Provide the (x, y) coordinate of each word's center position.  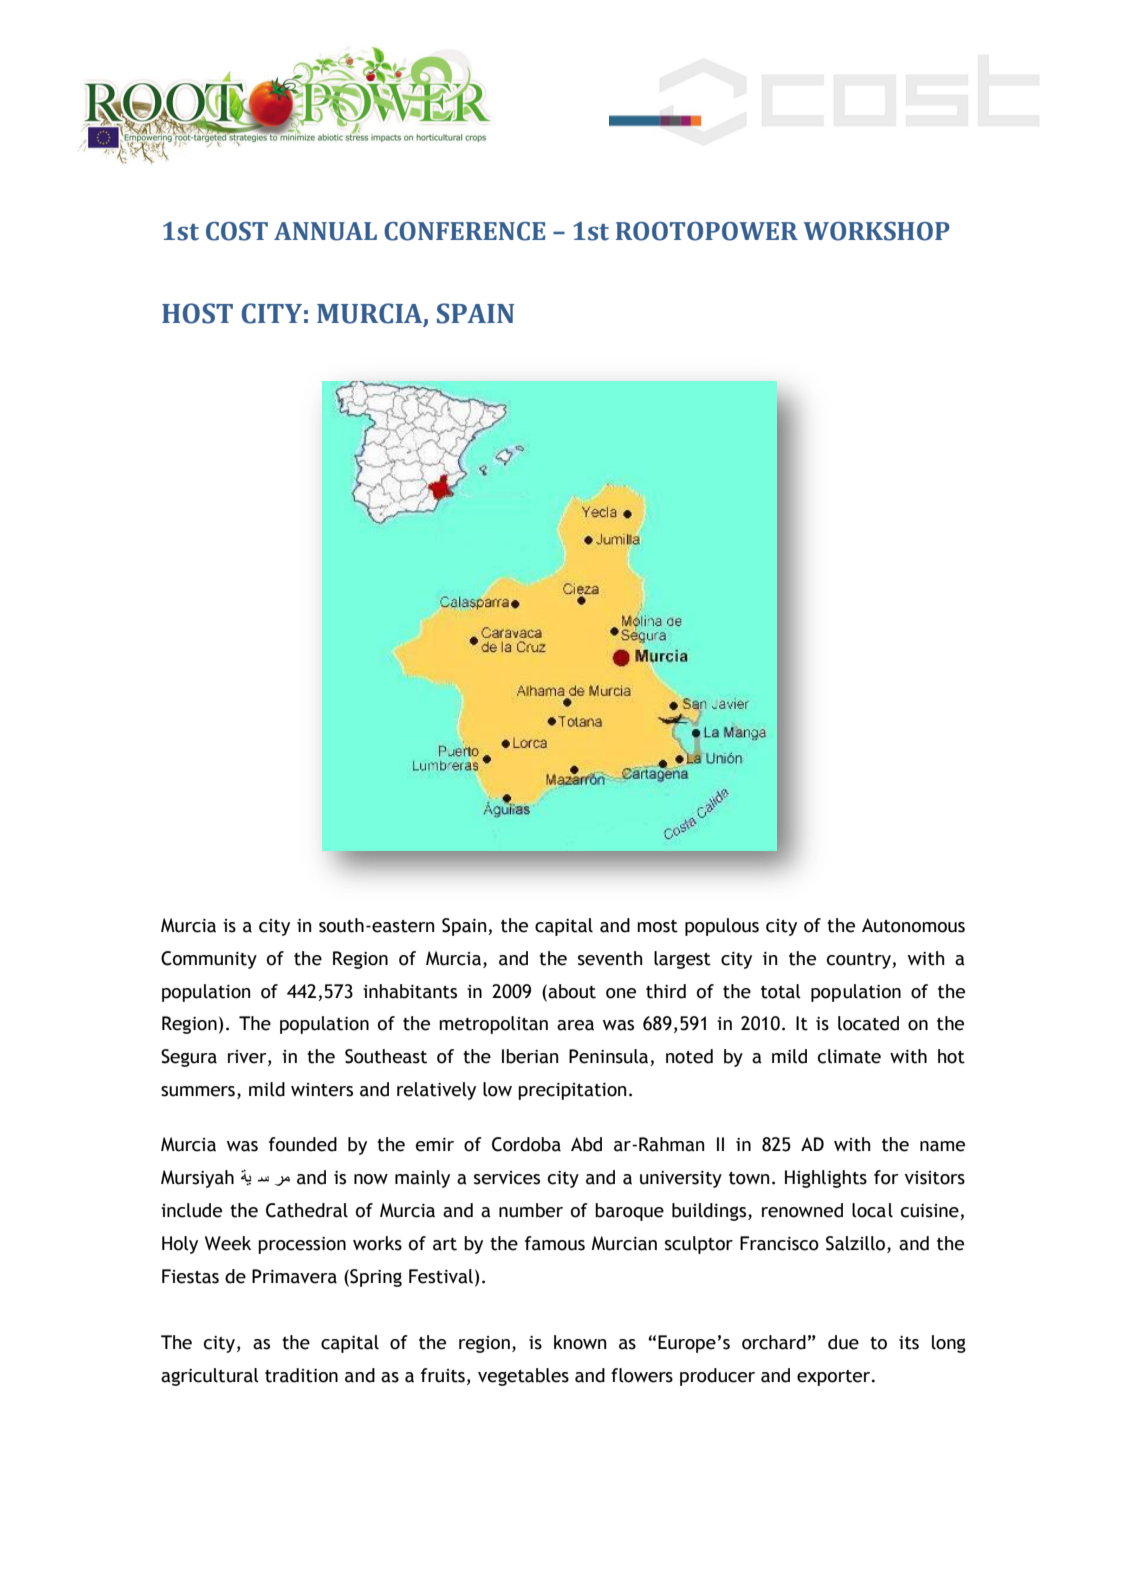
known (580, 1342)
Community (209, 960)
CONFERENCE (464, 231)
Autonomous (913, 925)
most (657, 926)
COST (237, 231)
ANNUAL (325, 231)
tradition (301, 1375)
